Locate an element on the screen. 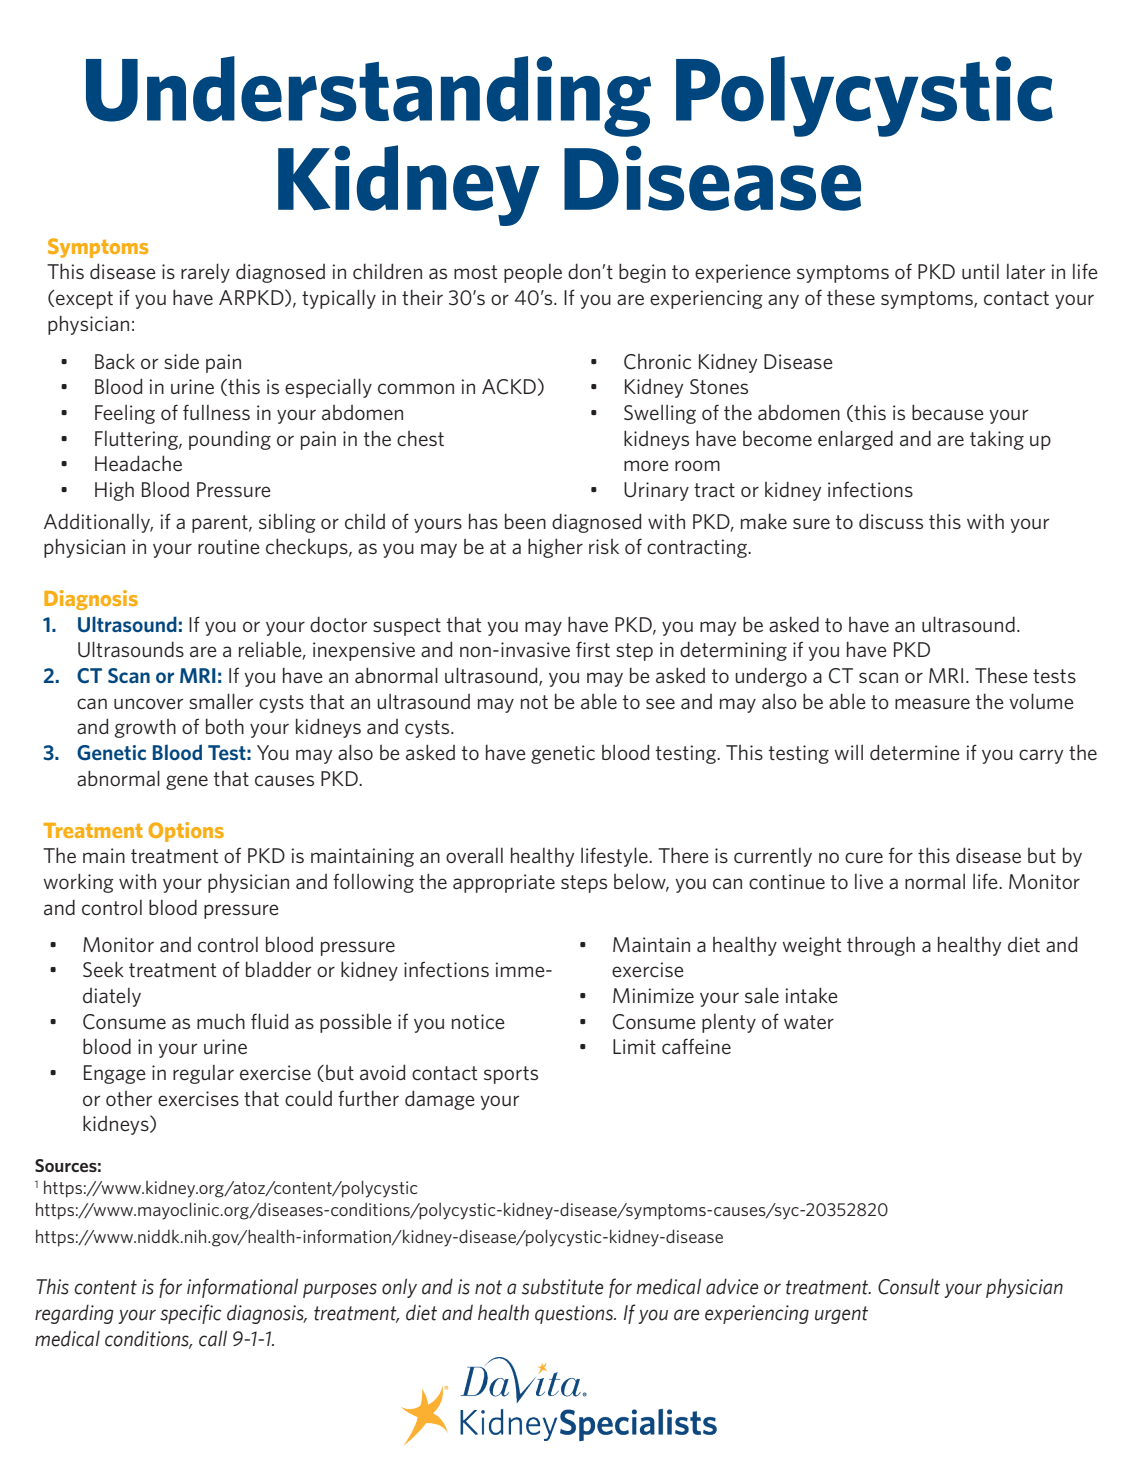 The image size is (1139, 1473). Understanding is located at coordinates (368, 96).
